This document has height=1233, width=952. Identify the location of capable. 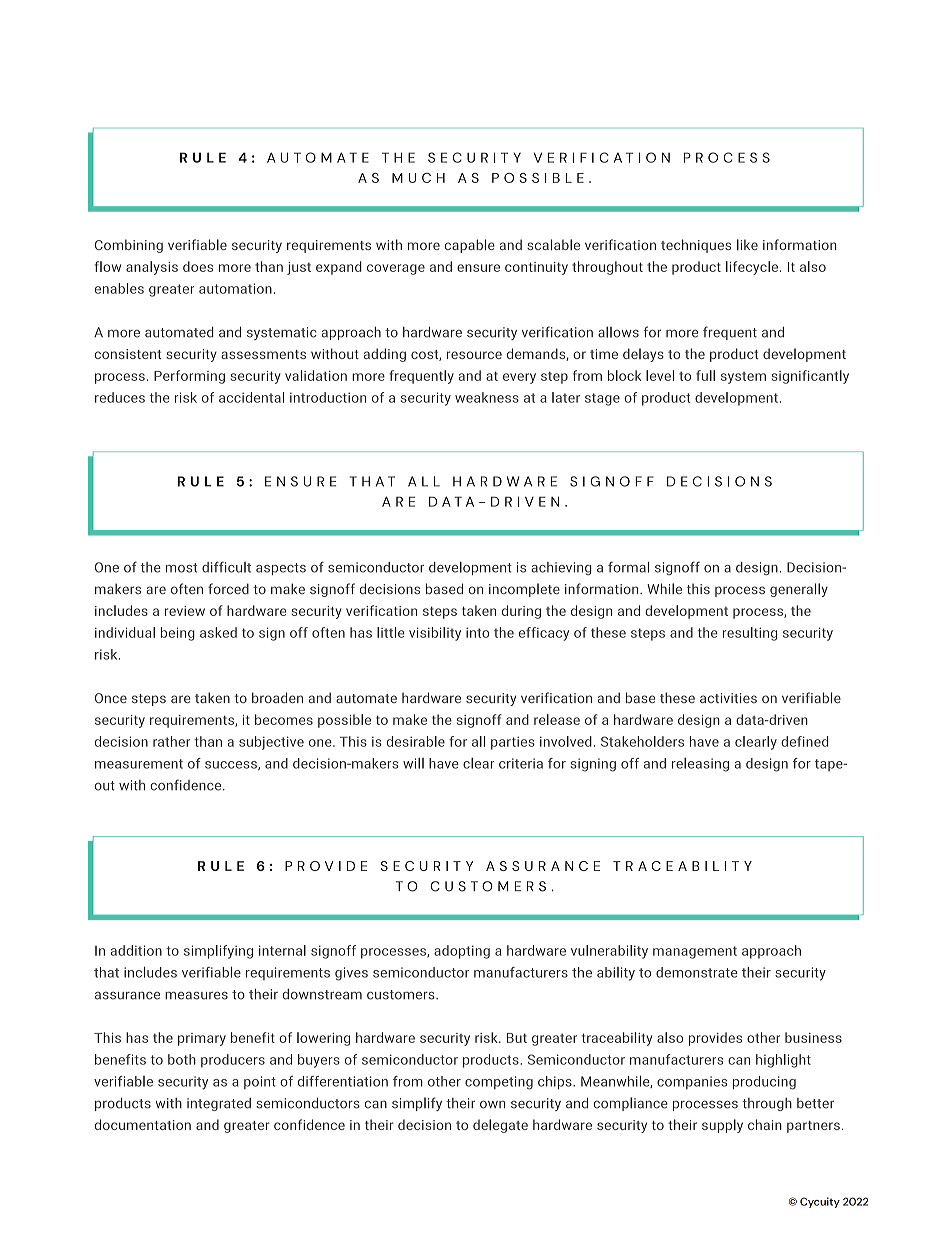
(470, 246).
